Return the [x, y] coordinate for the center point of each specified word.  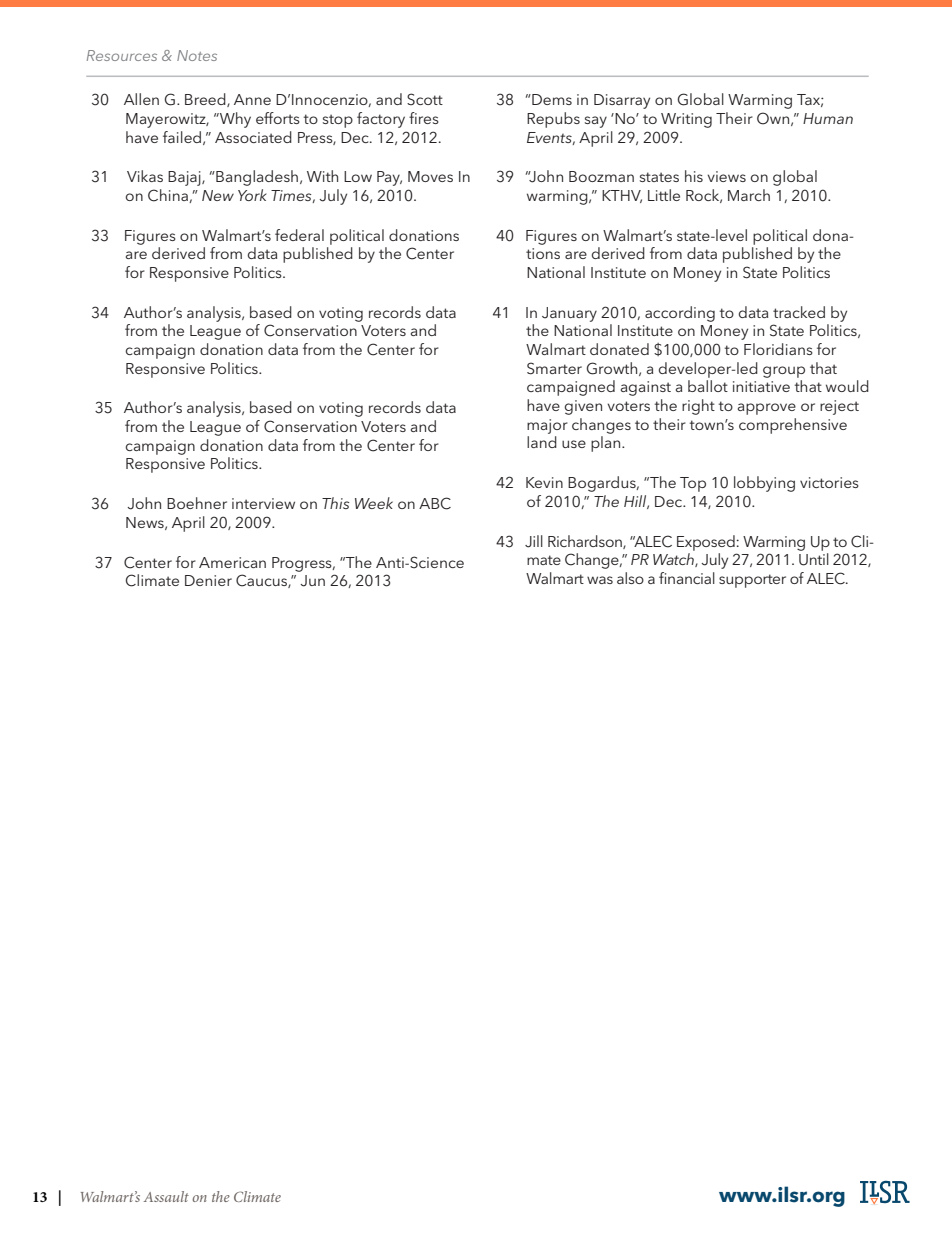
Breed [206, 100]
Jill [534, 541]
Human [828, 118]
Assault [166, 1196]
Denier [208, 580]
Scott [425, 99]
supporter [752, 581]
